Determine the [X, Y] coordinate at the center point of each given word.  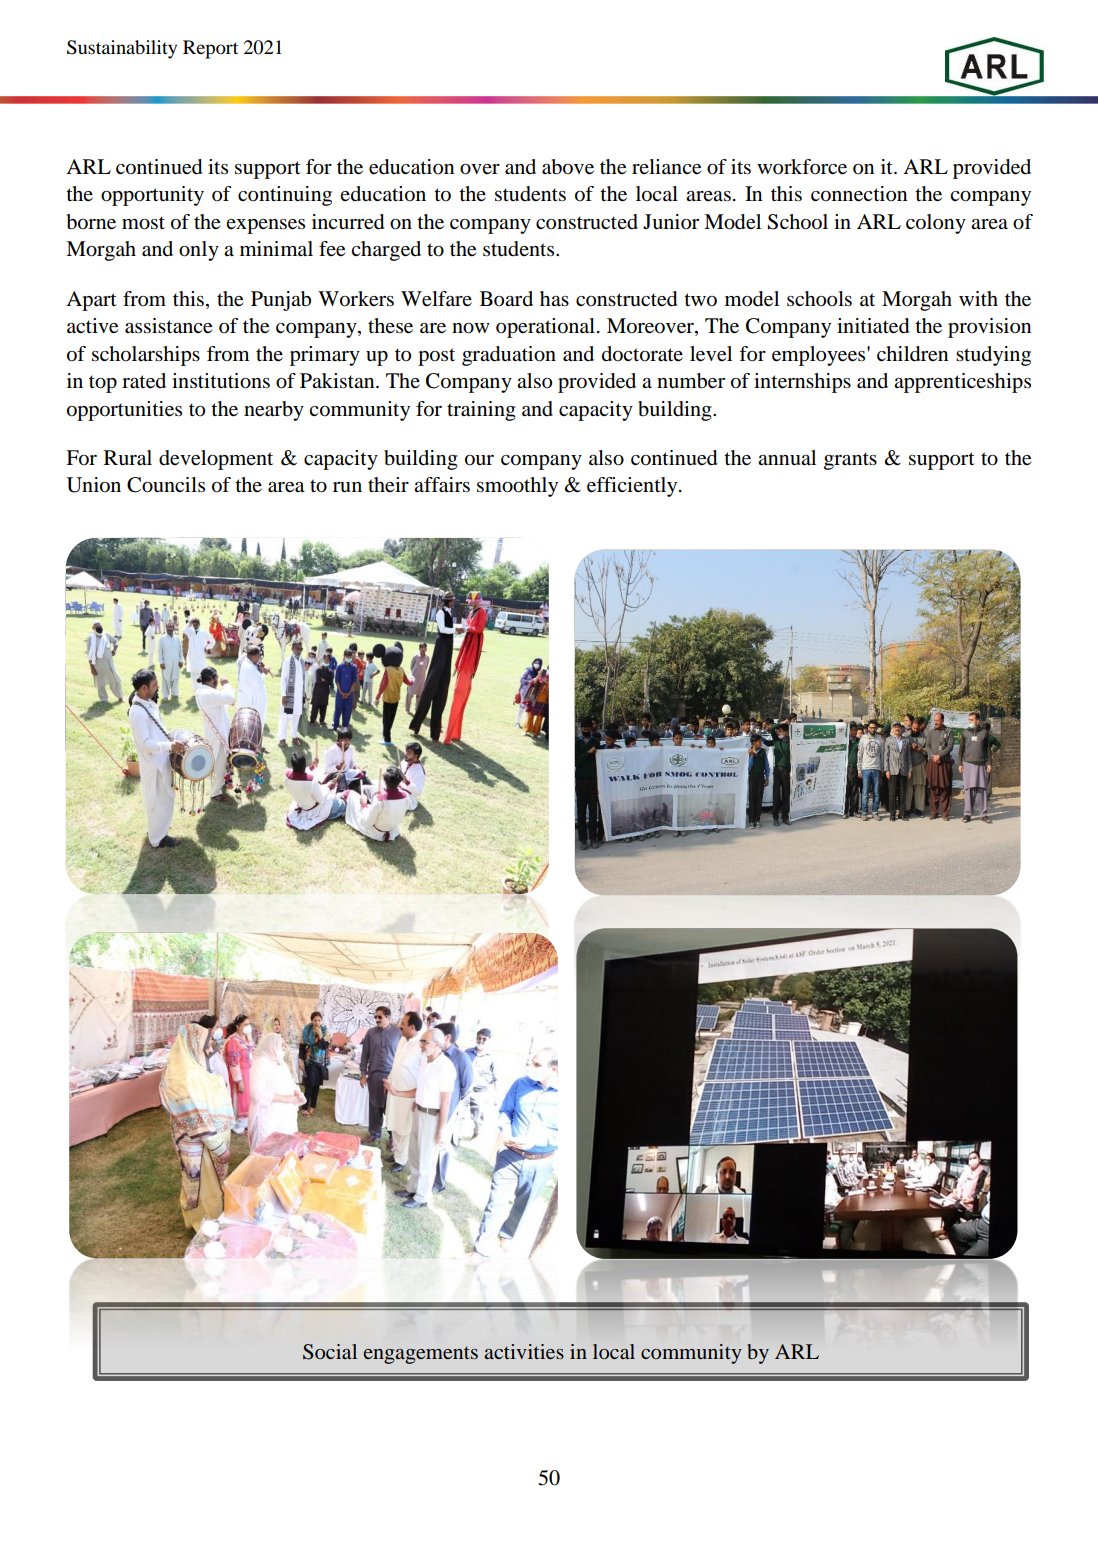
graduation [509, 356]
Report [210, 49]
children [912, 354]
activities [524, 1351]
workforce [802, 167]
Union [94, 485]
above [568, 167]
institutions [221, 381]
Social [330, 1352]
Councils [166, 485]
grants [850, 461]
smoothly [517, 487]
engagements [421, 1355]
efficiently [633, 487]
